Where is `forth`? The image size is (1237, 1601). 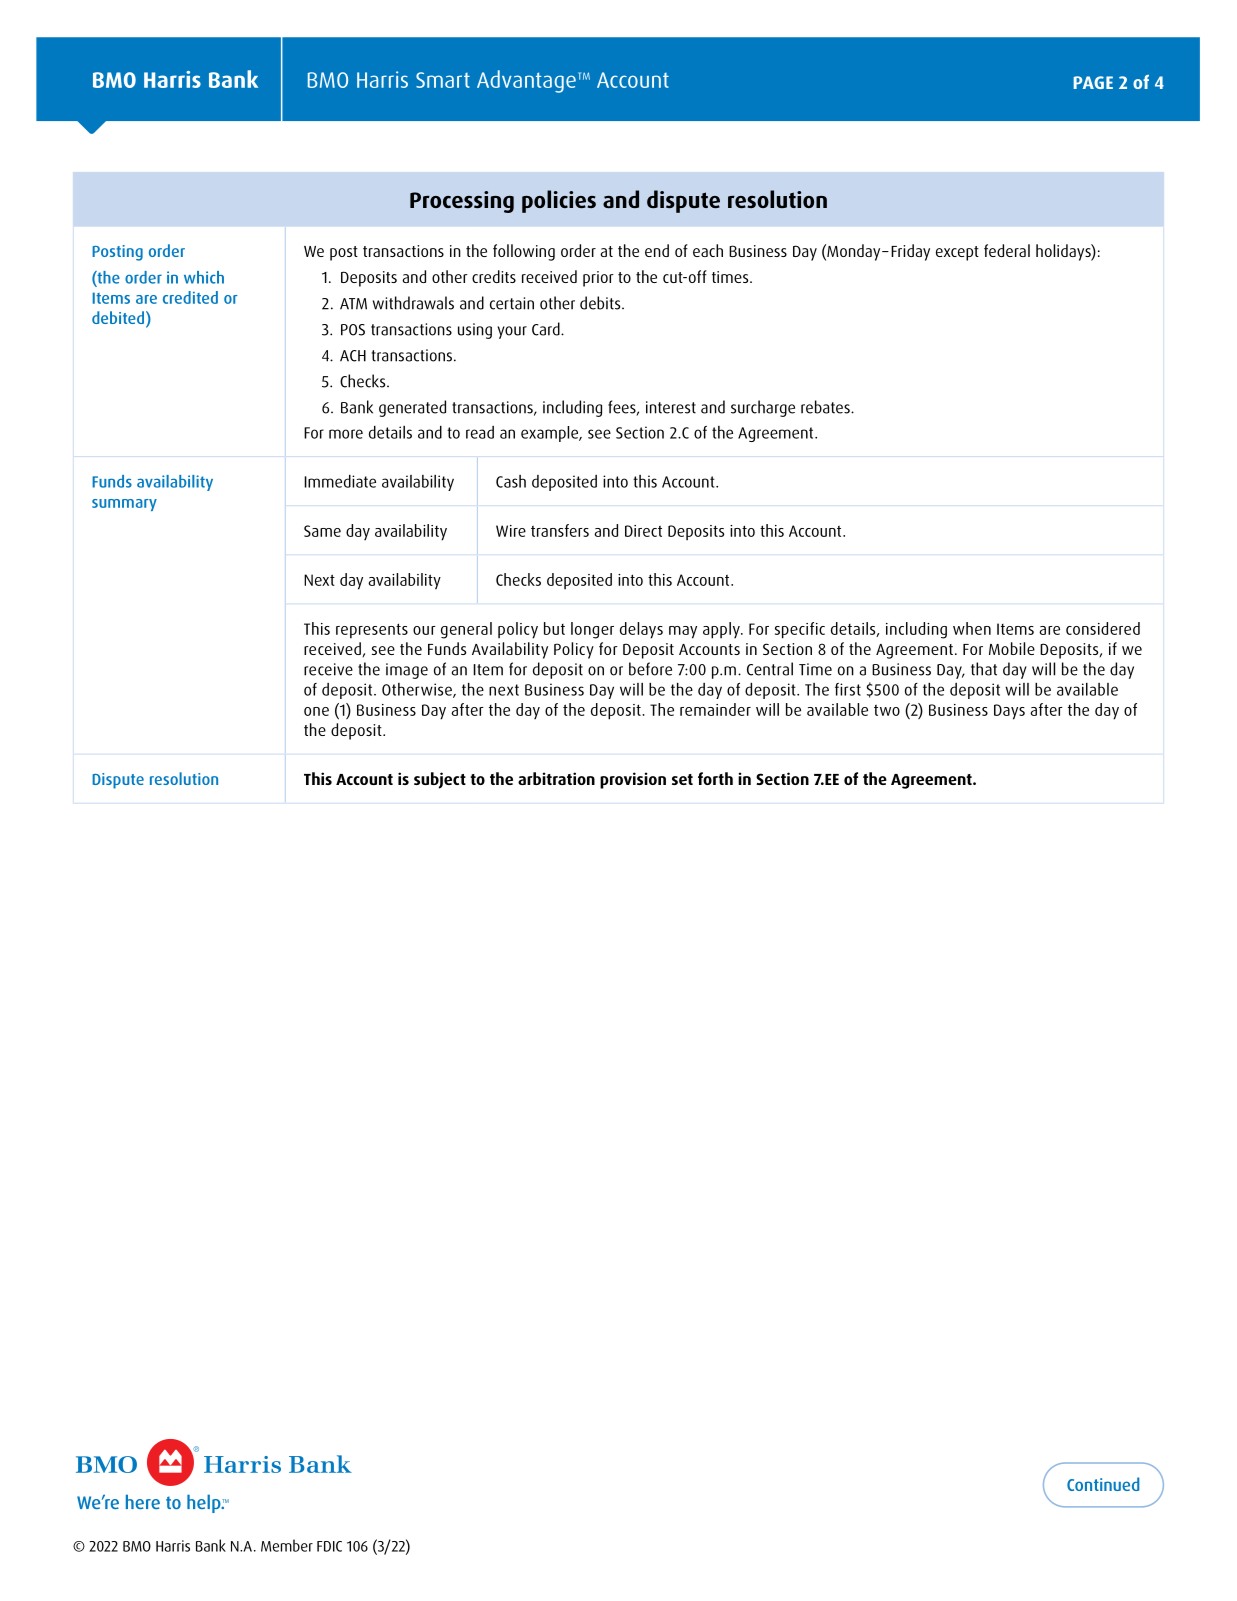
forth is located at coordinates (715, 778).
